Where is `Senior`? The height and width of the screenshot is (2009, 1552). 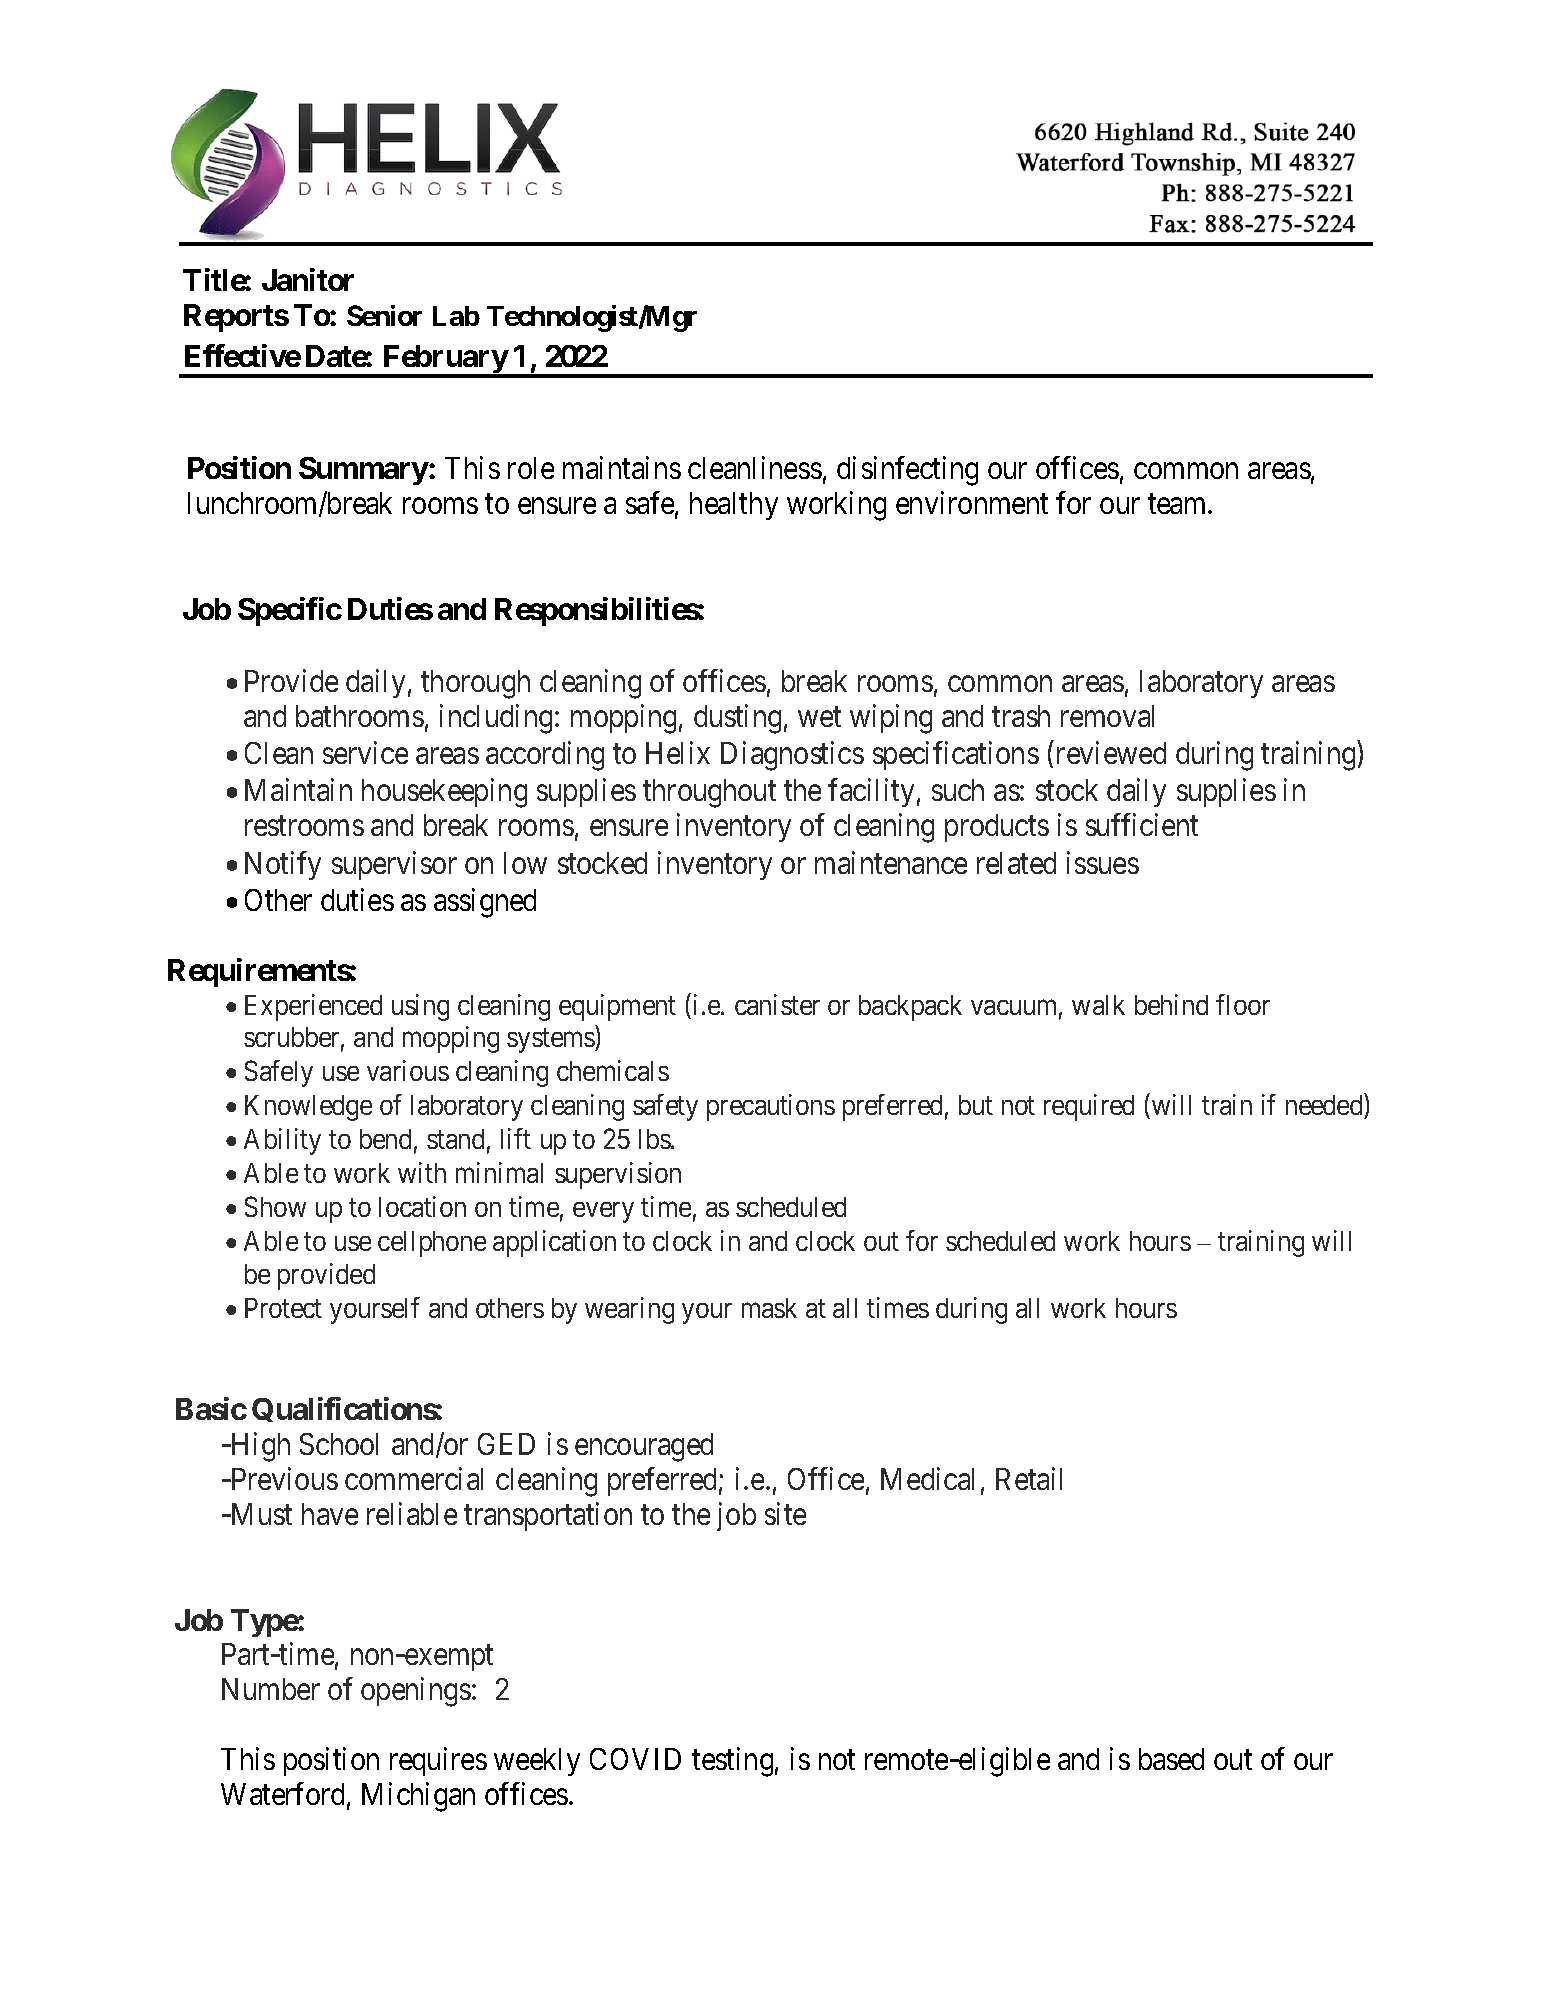 Senior is located at coordinates (384, 315).
